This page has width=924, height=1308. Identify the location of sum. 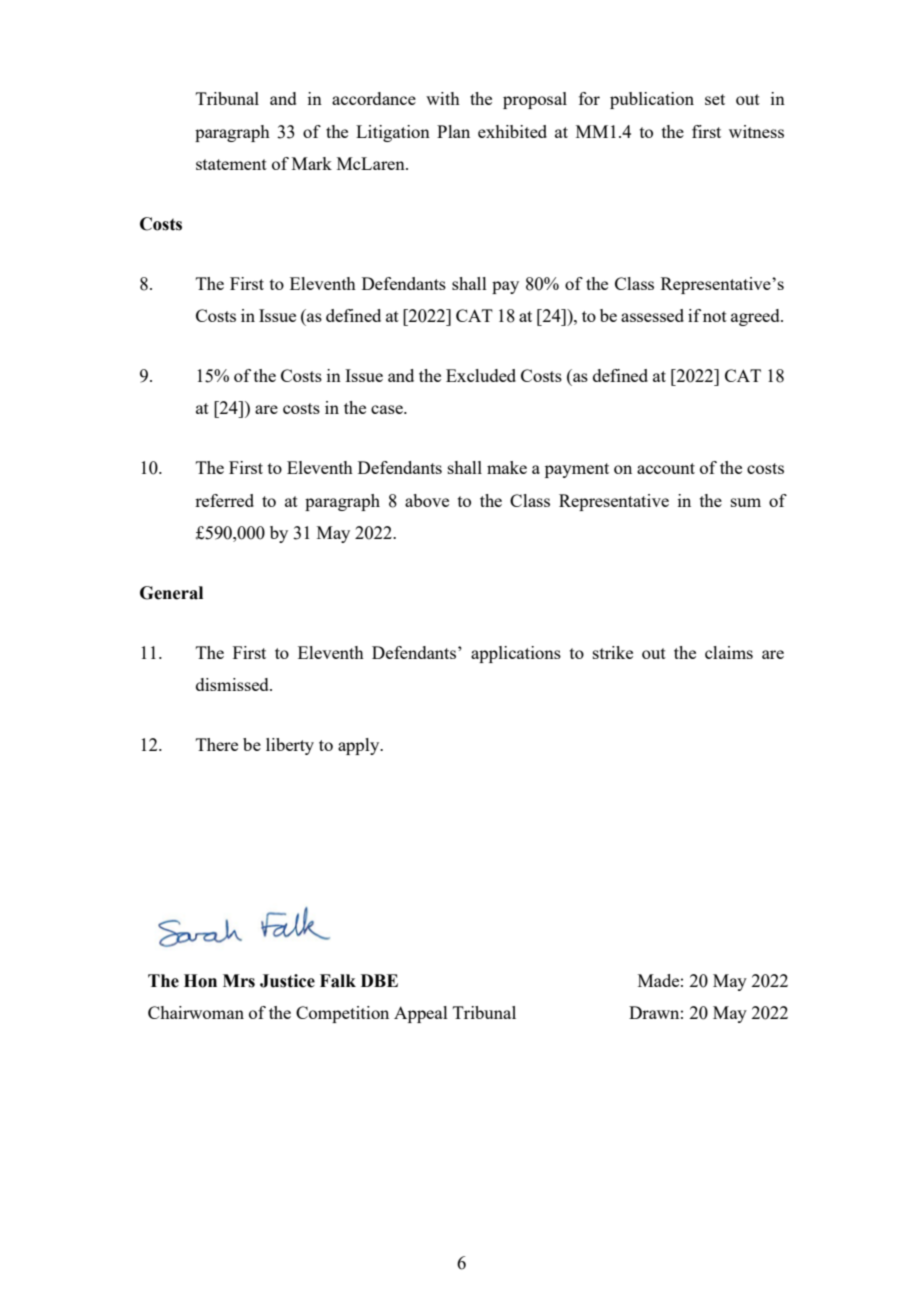
(746, 502).
